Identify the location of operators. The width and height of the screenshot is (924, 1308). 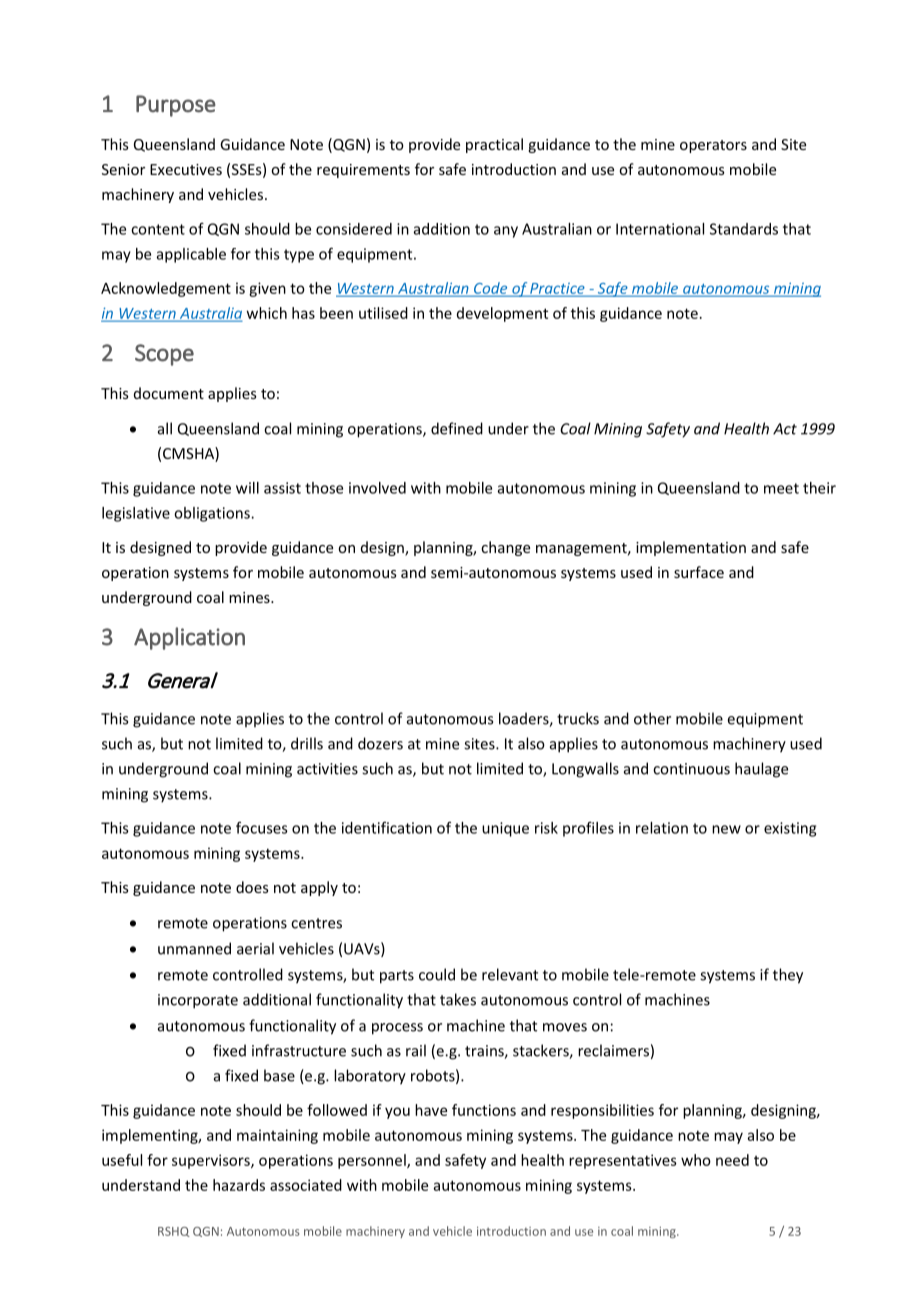
(713, 146).
